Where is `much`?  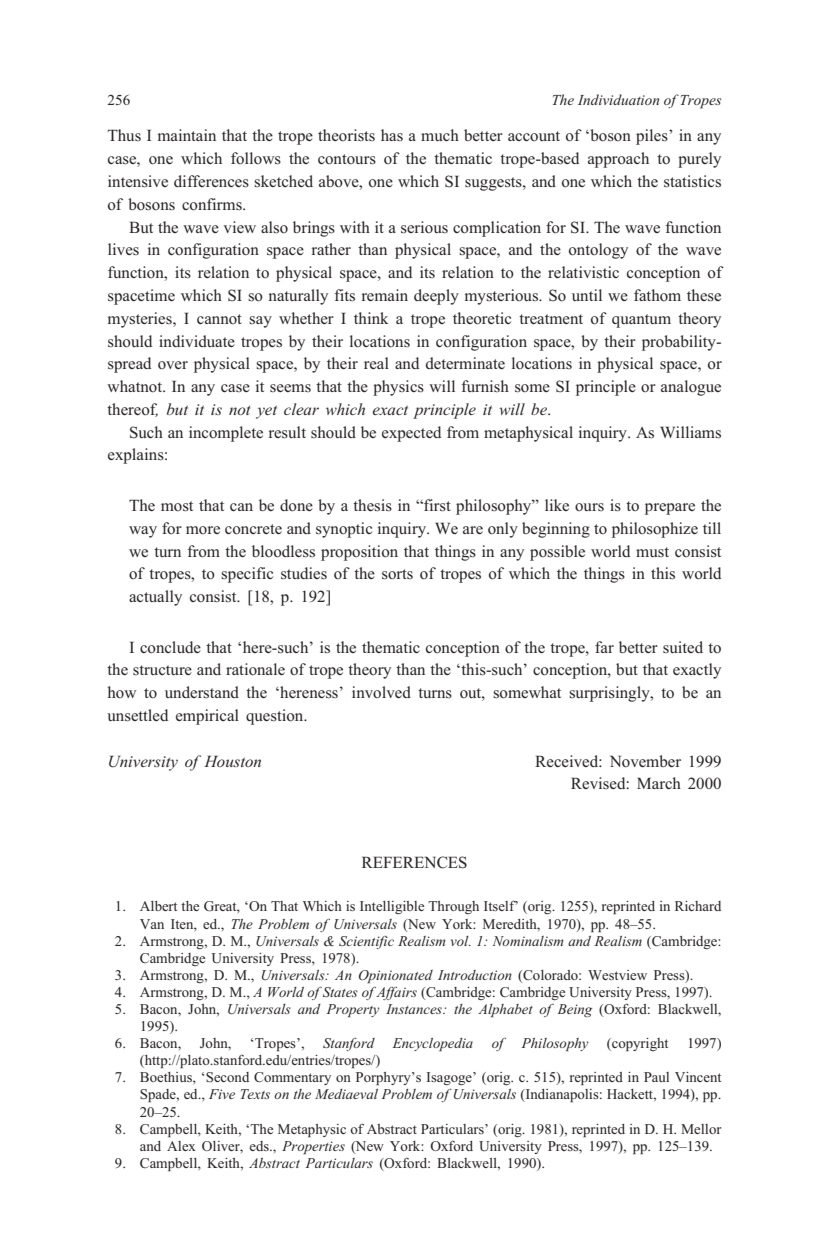
much is located at coordinates (440, 135).
